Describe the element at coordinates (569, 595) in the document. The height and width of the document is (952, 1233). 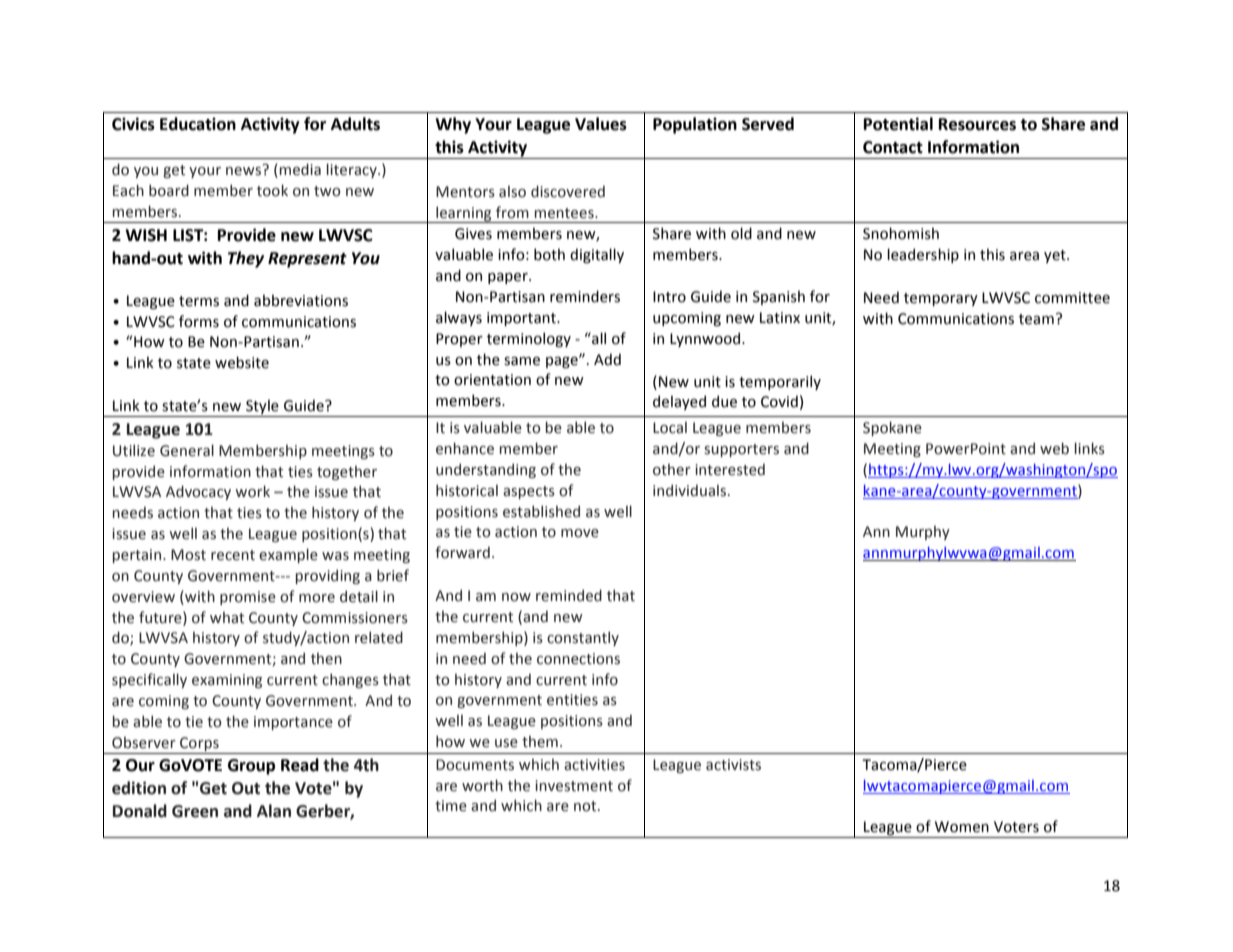
I see `reminded` at that location.
